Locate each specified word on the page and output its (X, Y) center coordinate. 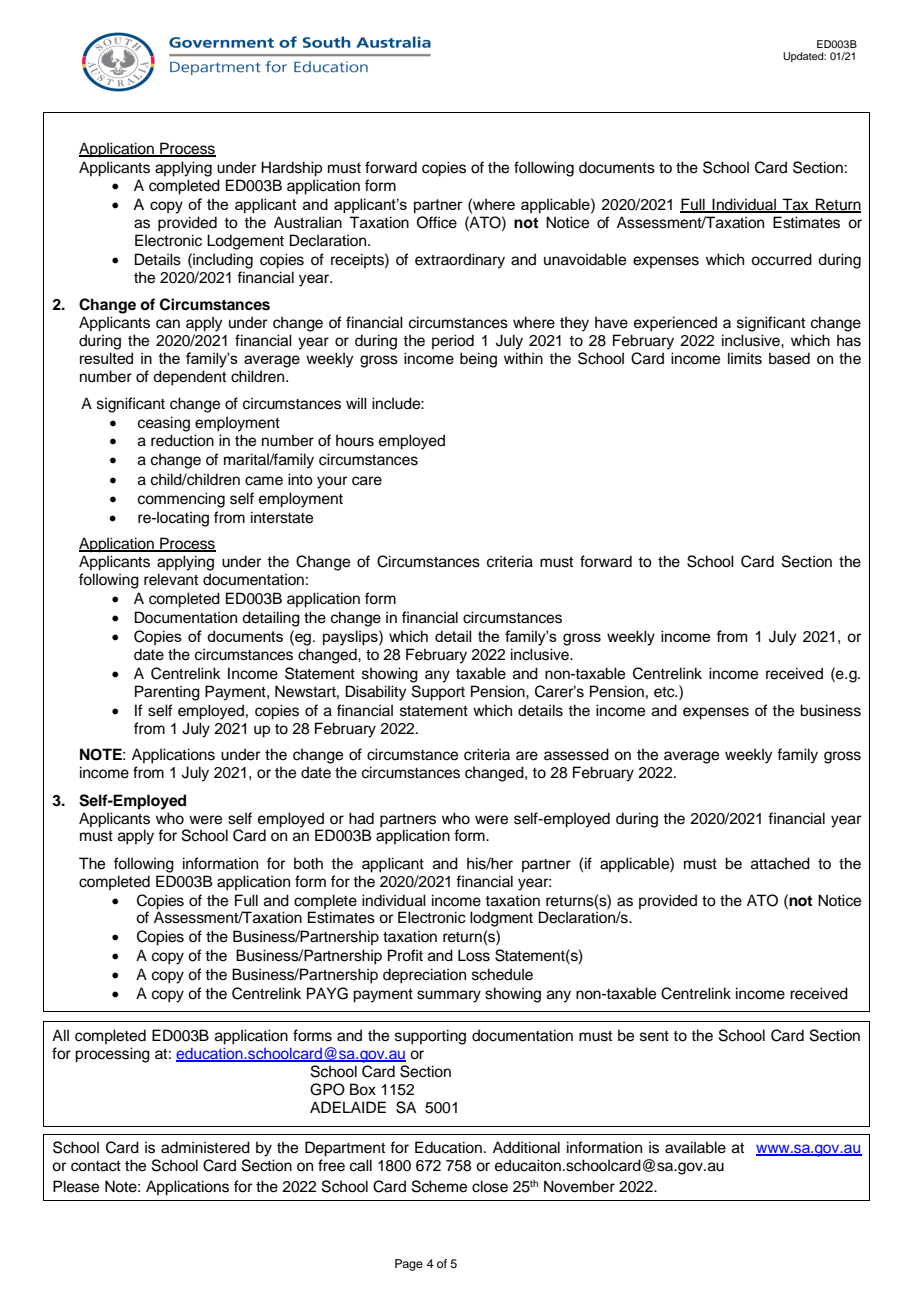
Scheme (439, 1186)
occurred (781, 259)
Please (76, 1186)
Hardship (291, 169)
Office (437, 222)
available (695, 1147)
